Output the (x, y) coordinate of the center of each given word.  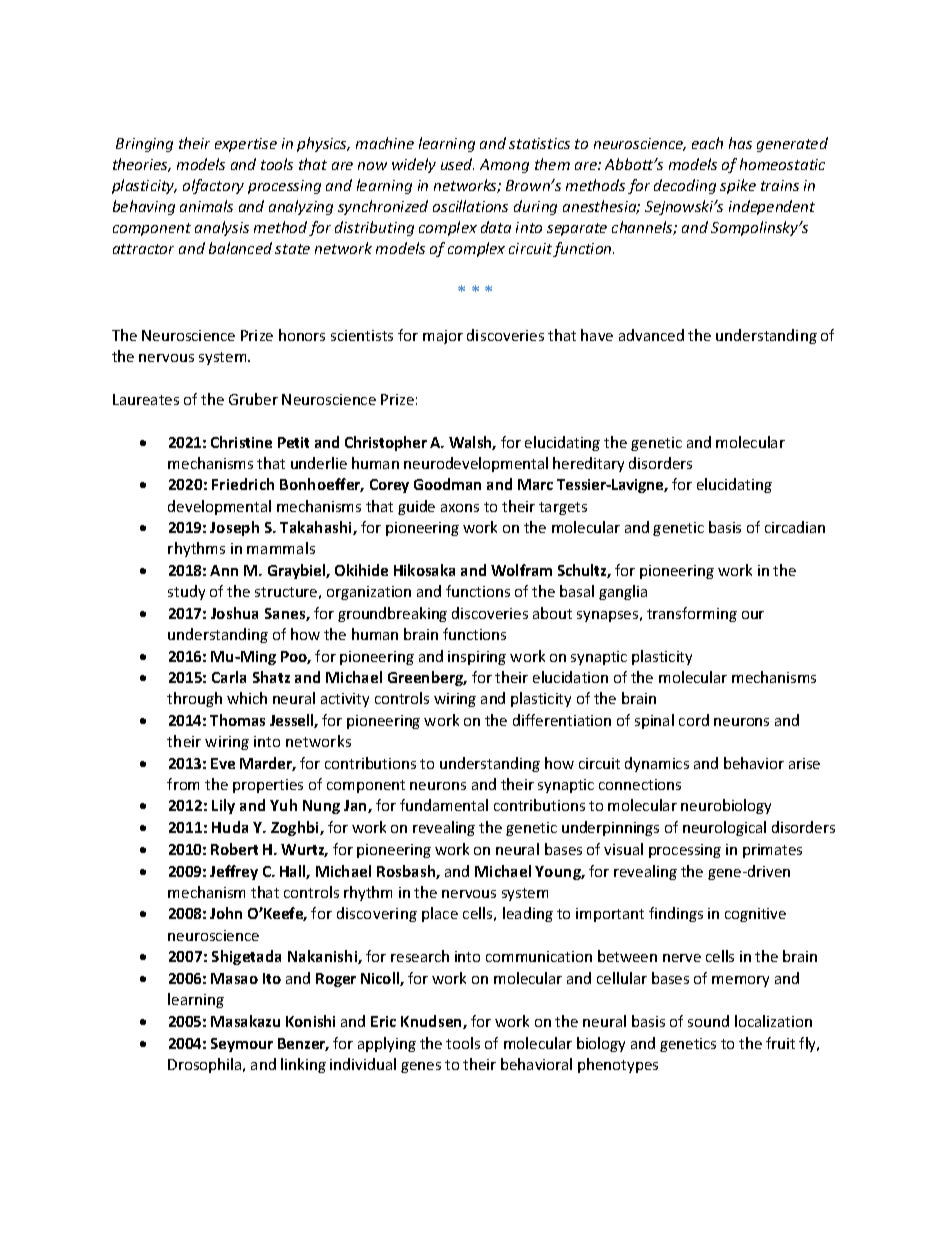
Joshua (234, 613)
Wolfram (521, 570)
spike (738, 186)
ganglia (623, 592)
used (457, 164)
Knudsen (432, 1022)
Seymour (242, 1045)
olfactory (213, 186)
